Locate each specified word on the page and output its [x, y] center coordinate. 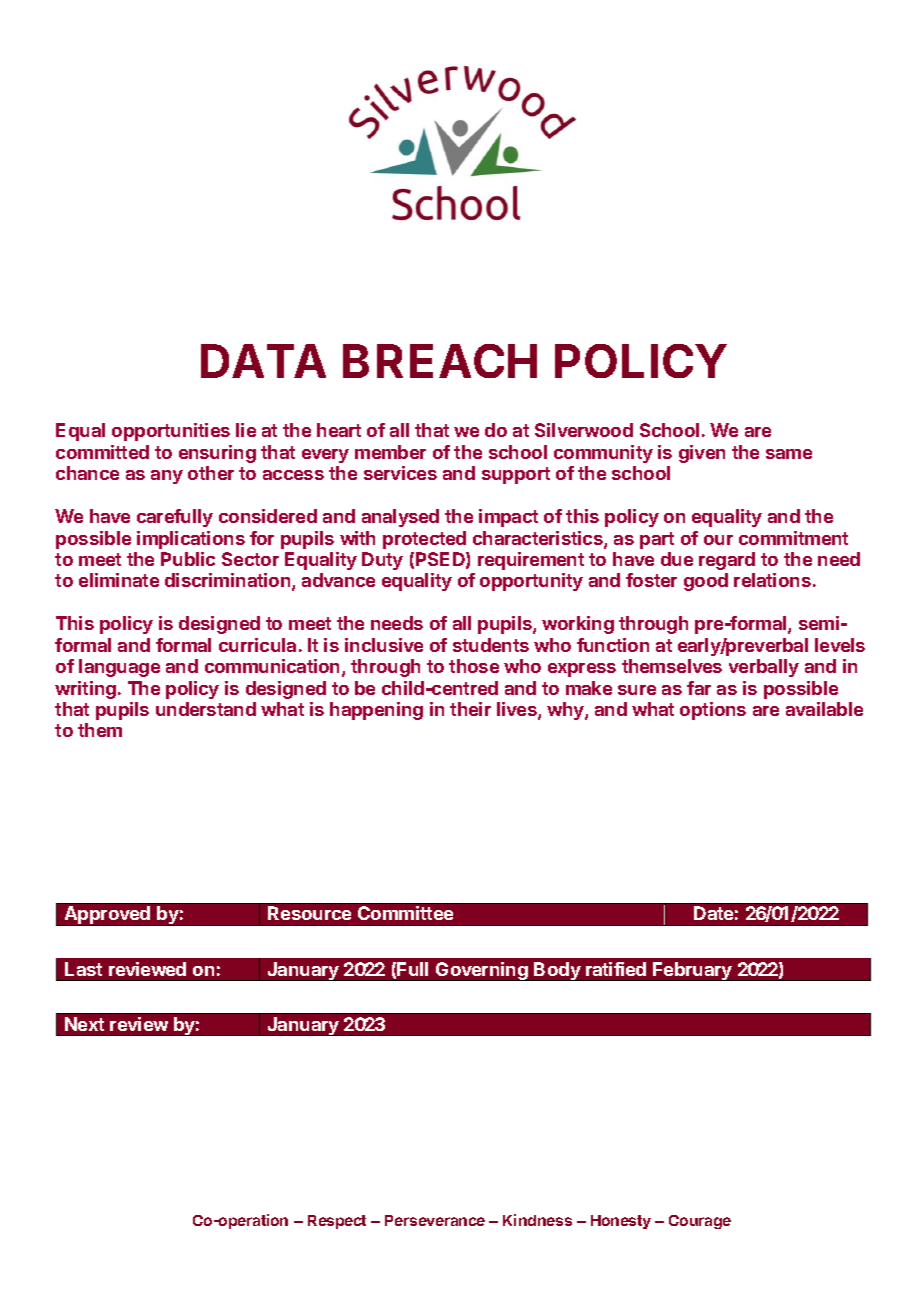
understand [206, 709]
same [789, 454]
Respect [337, 1222]
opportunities [171, 432]
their [470, 709]
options [713, 711]
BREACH [440, 361]
